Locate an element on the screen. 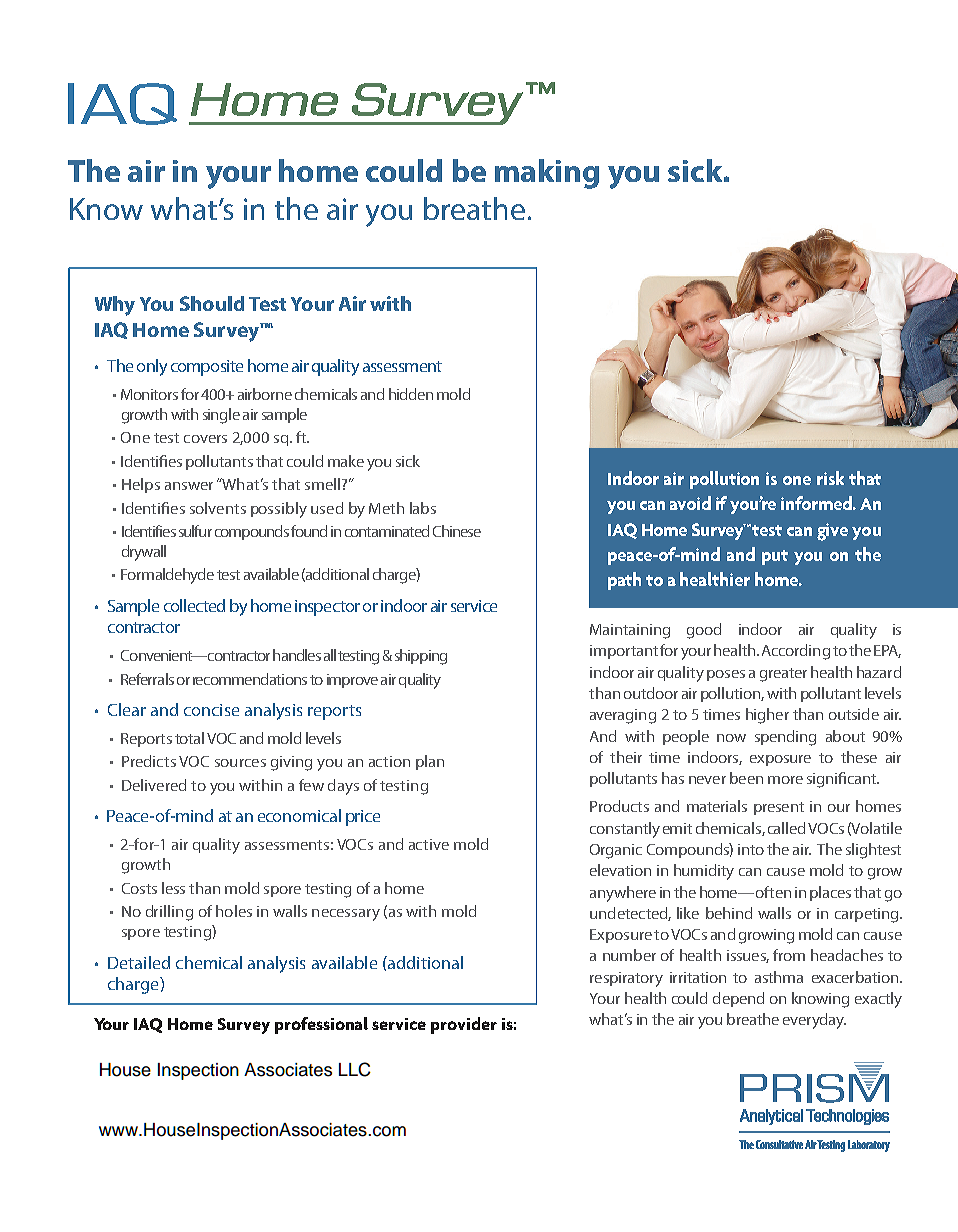 The width and height of the screenshot is (958, 1232). provider is located at coordinates (464, 1025).
